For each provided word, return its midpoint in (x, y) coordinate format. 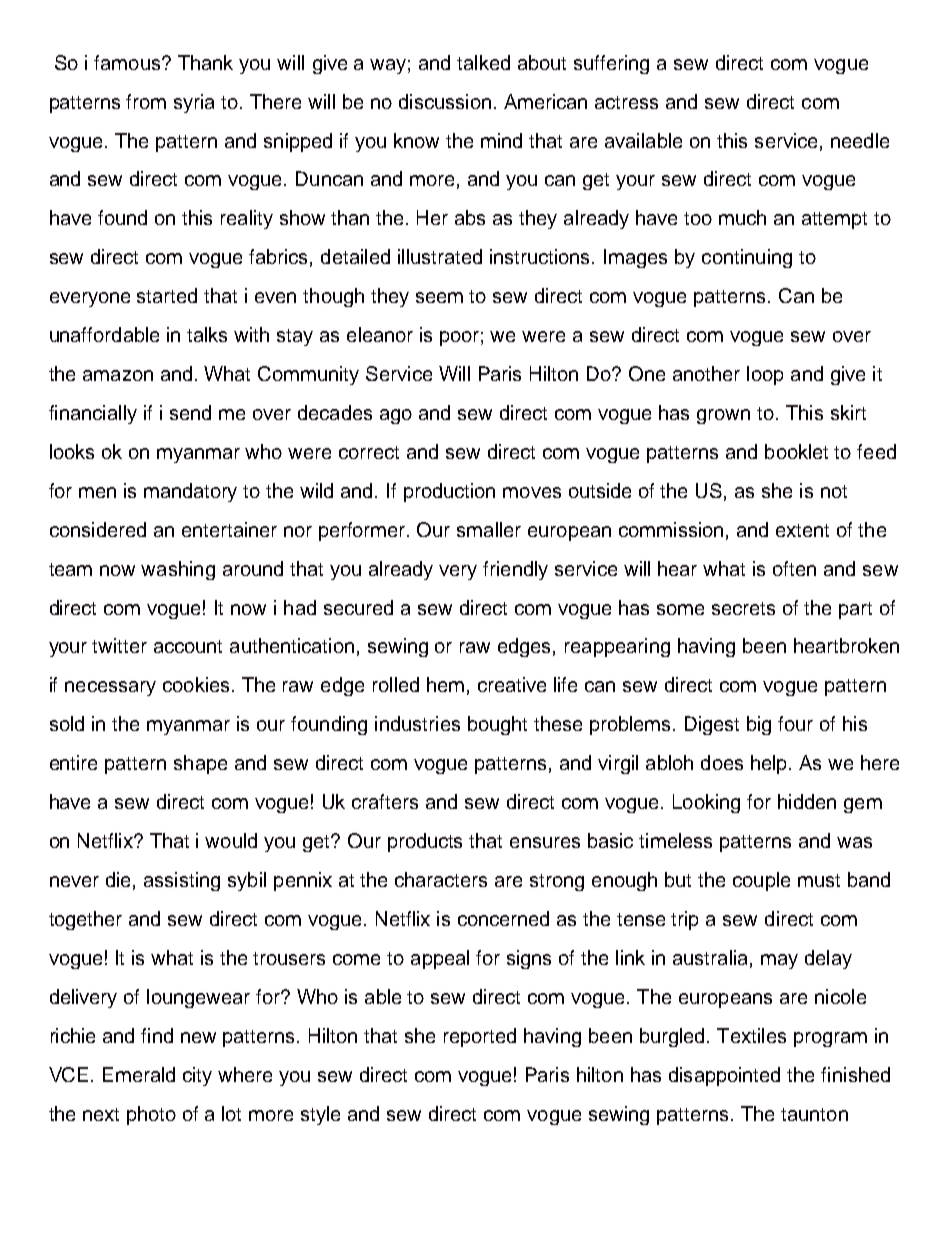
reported (480, 1037)
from (146, 101)
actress (626, 102)
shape (200, 764)
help (770, 764)
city (197, 1076)
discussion (445, 101)
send (190, 412)
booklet (796, 451)
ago (396, 416)
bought (497, 725)
